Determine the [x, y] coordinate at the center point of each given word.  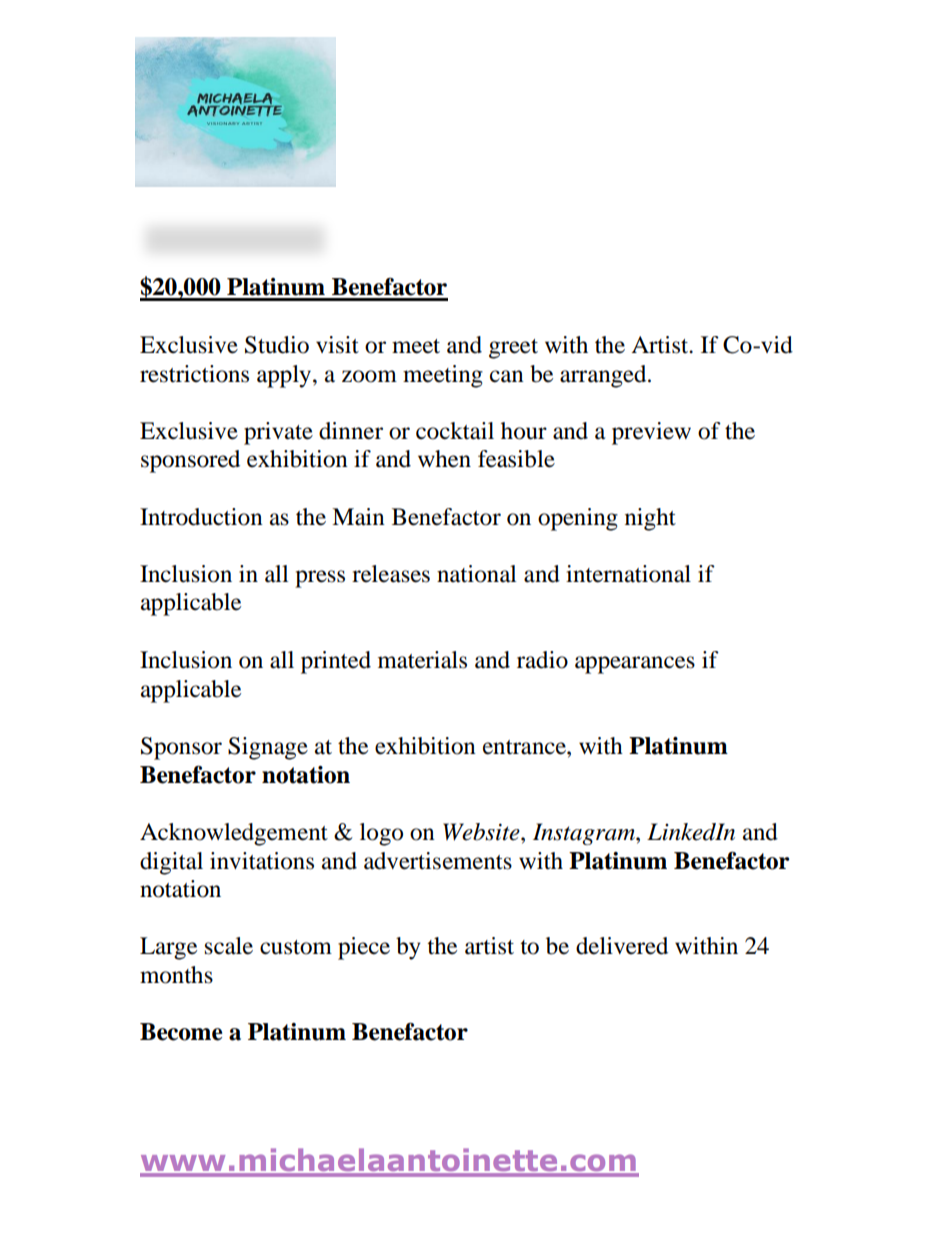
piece [364, 948]
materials [422, 660]
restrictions [194, 374]
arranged [604, 376]
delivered [622, 946]
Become [181, 1032]
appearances [635, 665]
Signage [268, 748]
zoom [369, 376]
